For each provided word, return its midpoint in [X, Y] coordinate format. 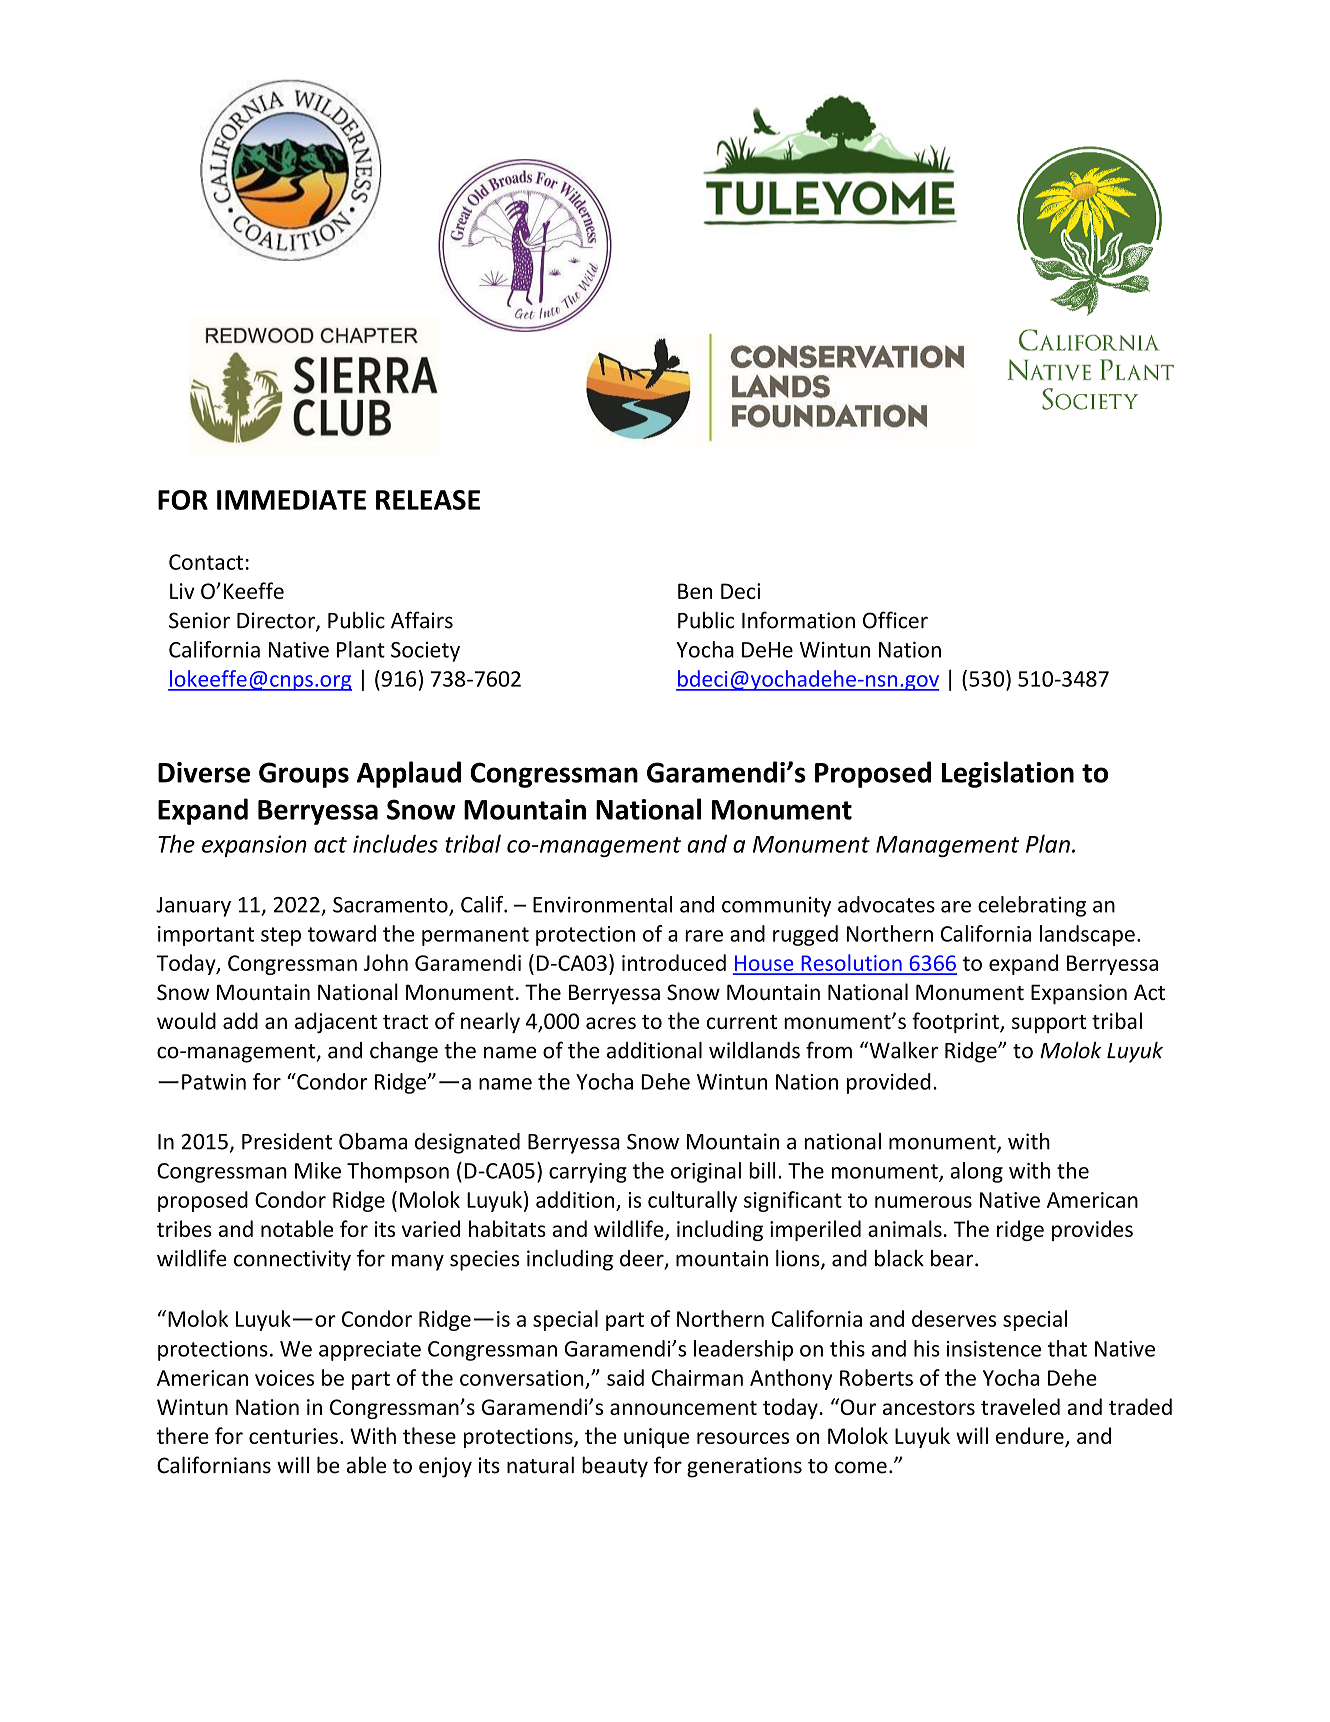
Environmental [602, 904]
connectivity [292, 1260]
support [1049, 1024]
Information [798, 620]
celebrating [1032, 906]
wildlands [754, 1050]
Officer [895, 620]
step [281, 936]
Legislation [1008, 774]
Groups [304, 775]
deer [643, 1259]
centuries [293, 1436]
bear [953, 1258]
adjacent [336, 1022]
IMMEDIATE [291, 500]
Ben [695, 591]
